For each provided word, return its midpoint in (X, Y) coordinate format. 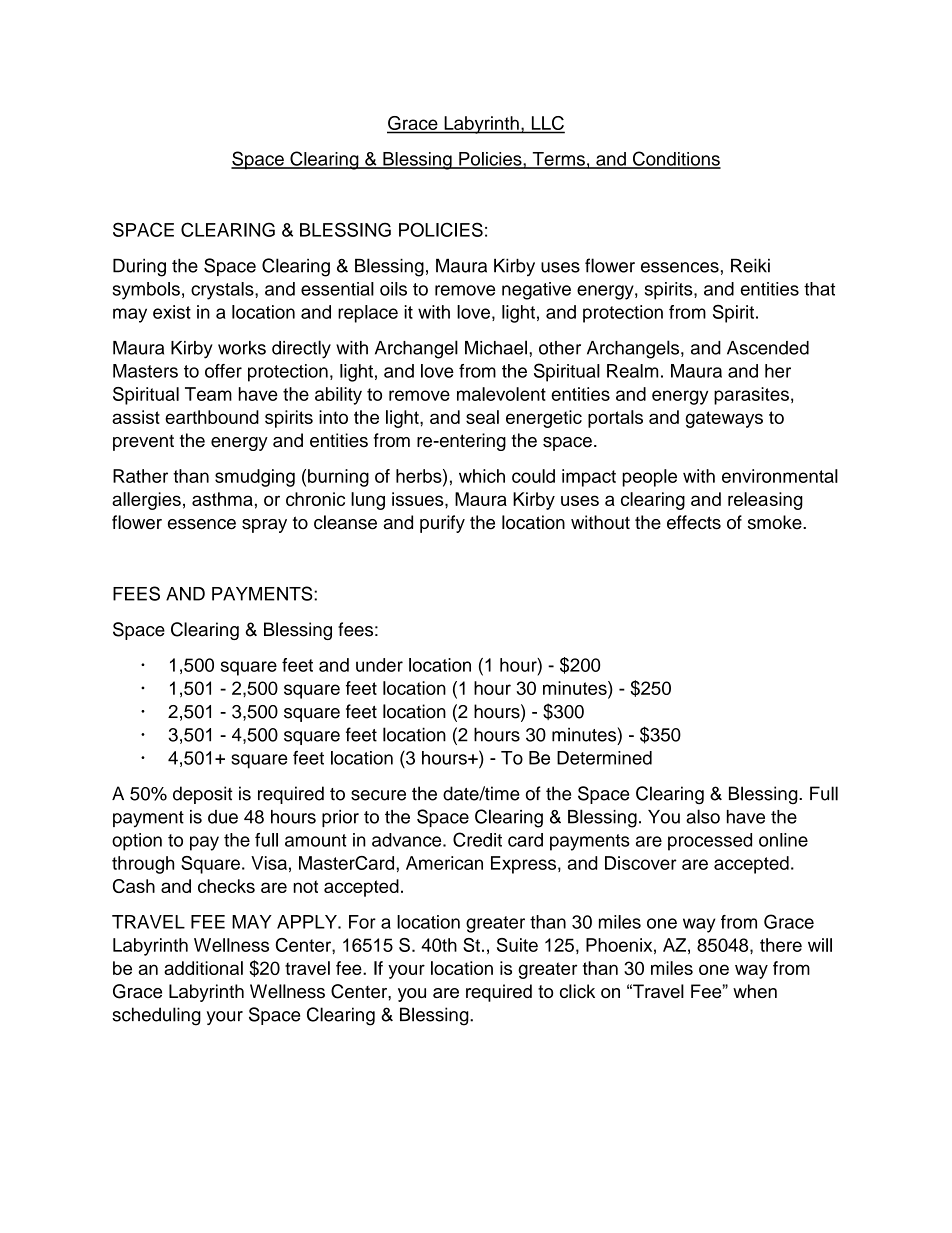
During (139, 268)
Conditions (676, 159)
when (755, 991)
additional (203, 968)
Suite (517, 945)
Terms (558, 160)
